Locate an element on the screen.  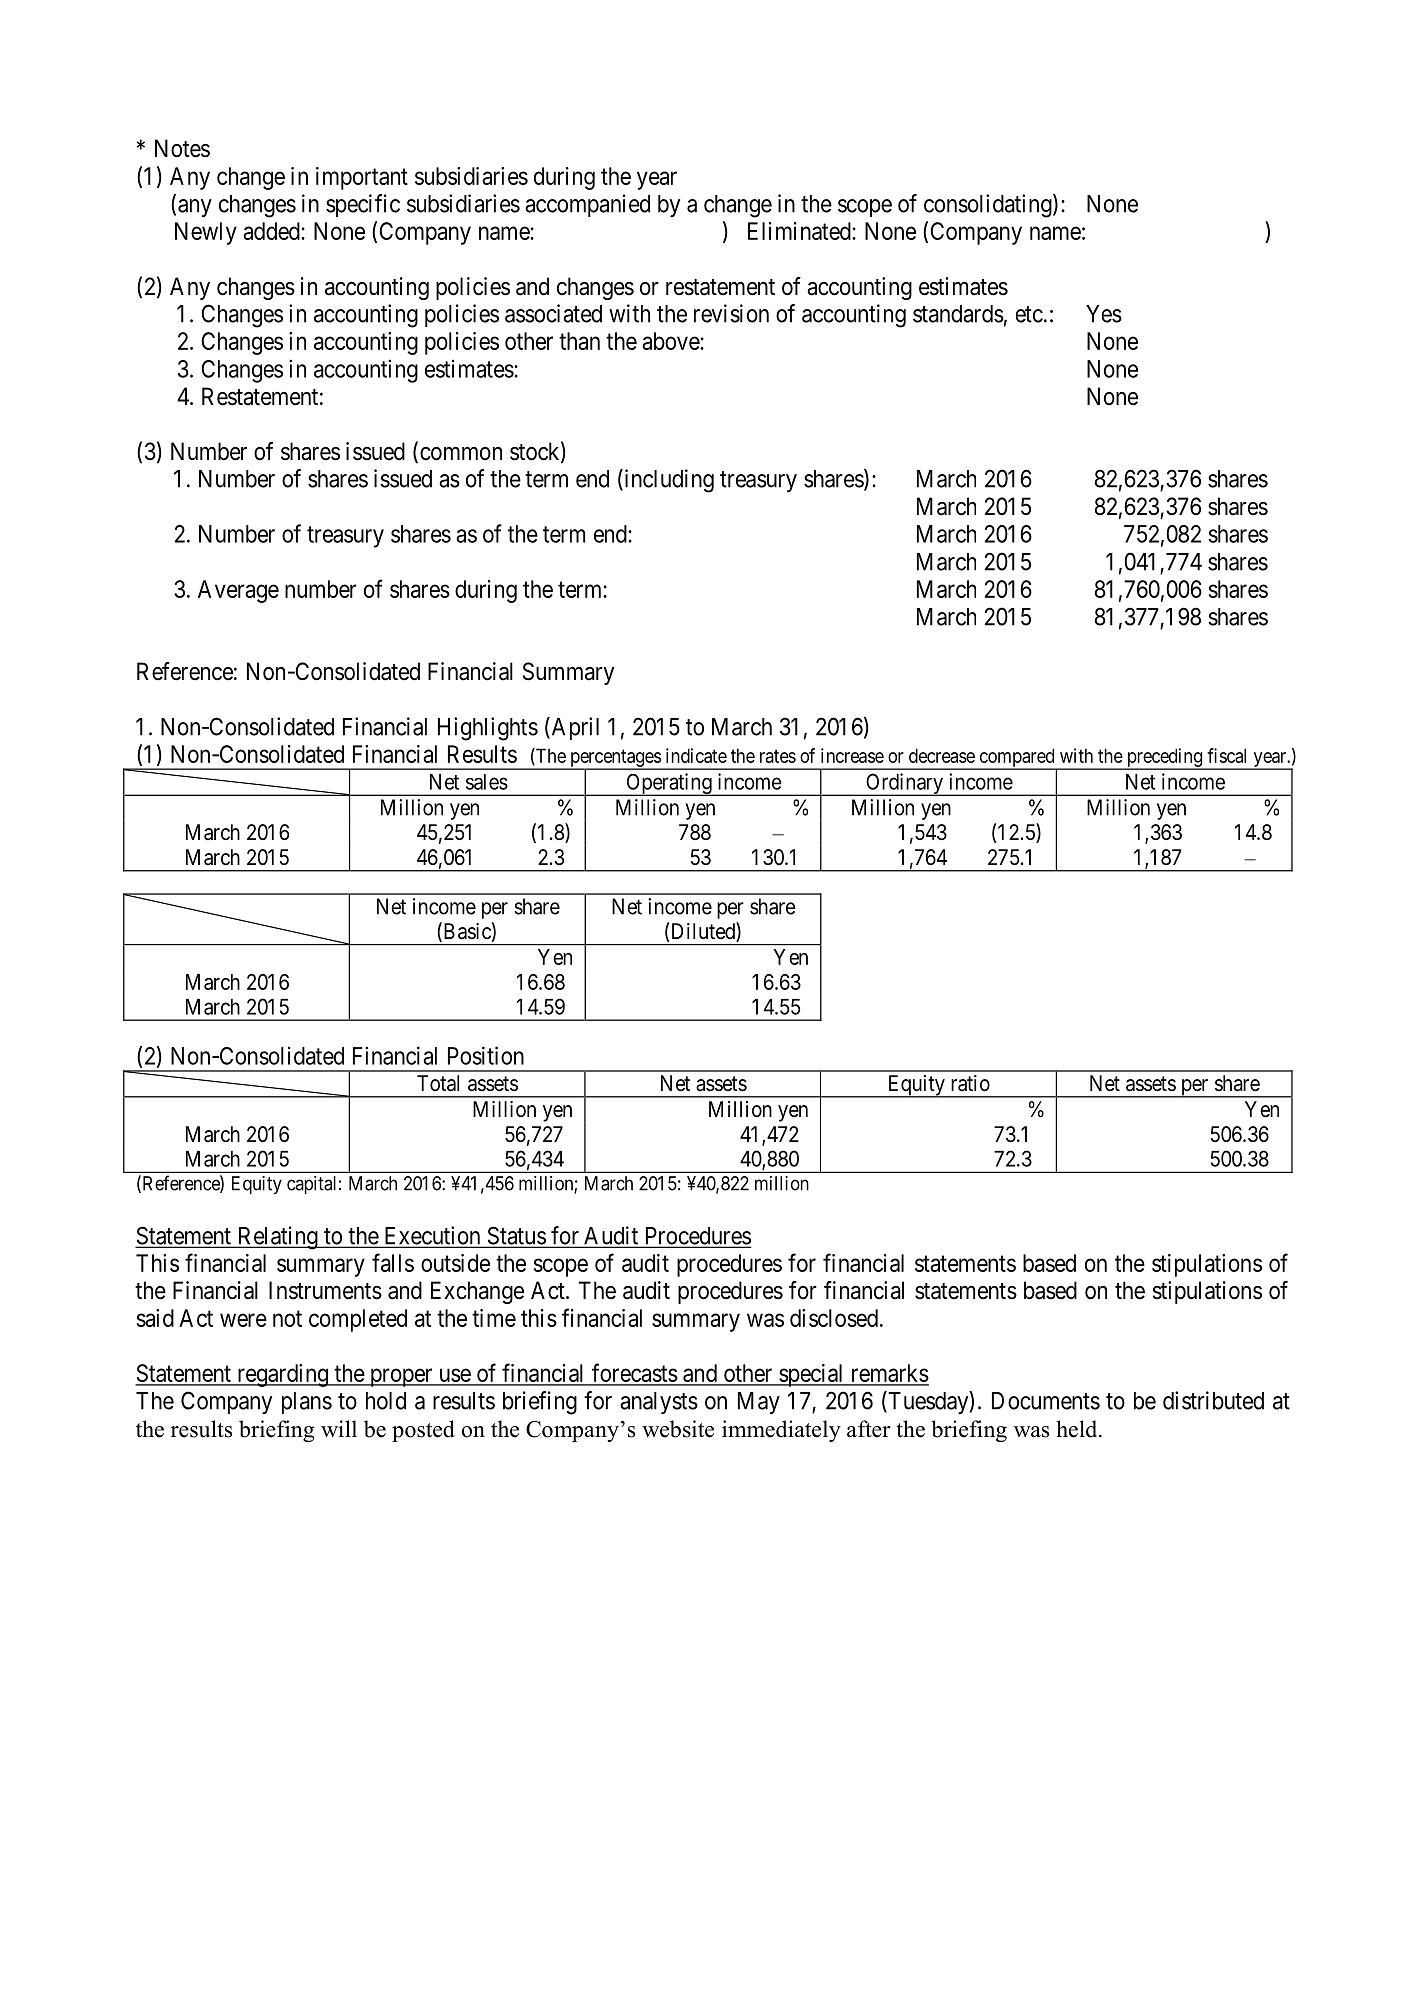
sales is located at coordinates (487, 782).
